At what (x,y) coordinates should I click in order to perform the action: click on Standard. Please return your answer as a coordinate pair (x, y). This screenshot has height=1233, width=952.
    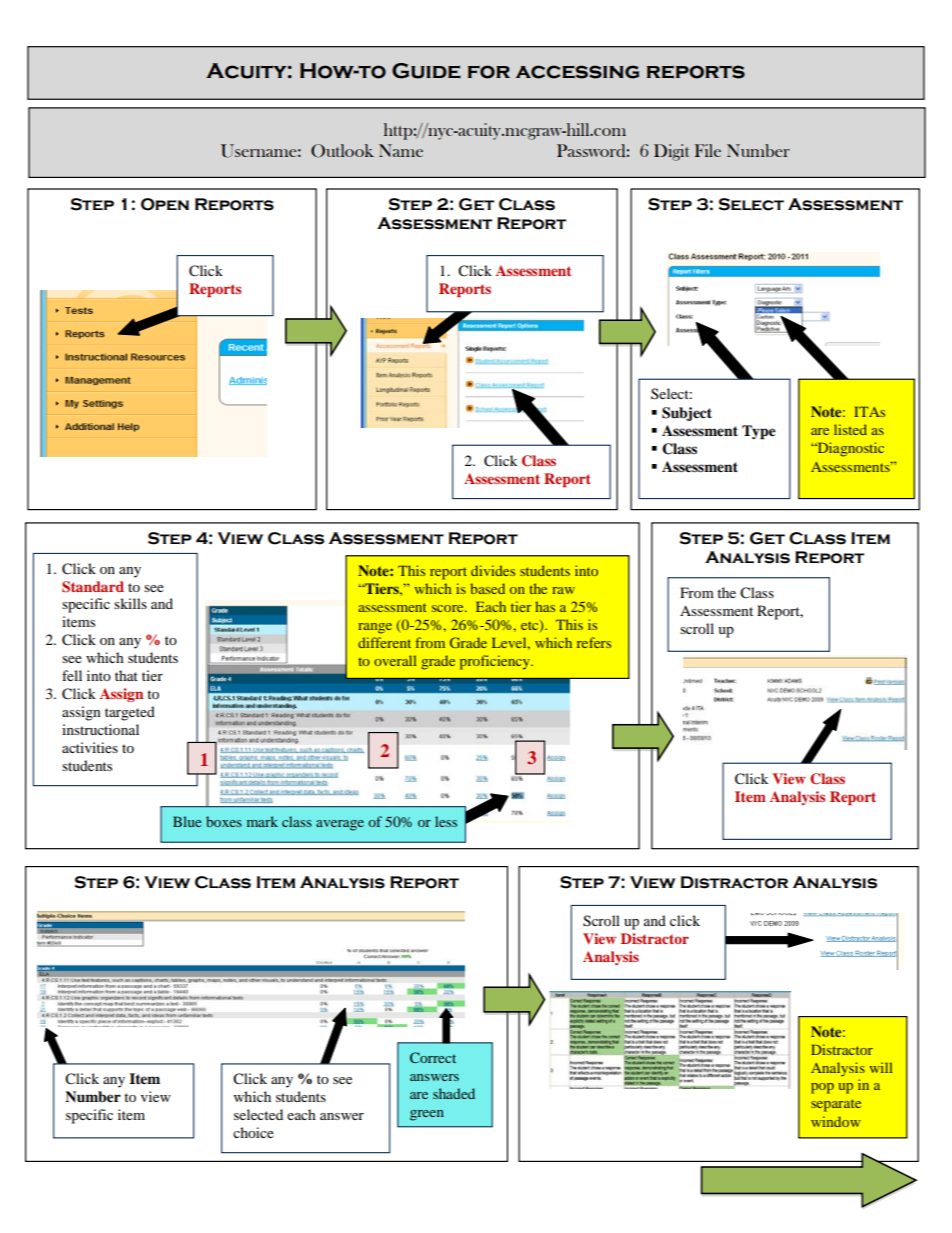
    Looking at the image, I should click on (93, 587).
